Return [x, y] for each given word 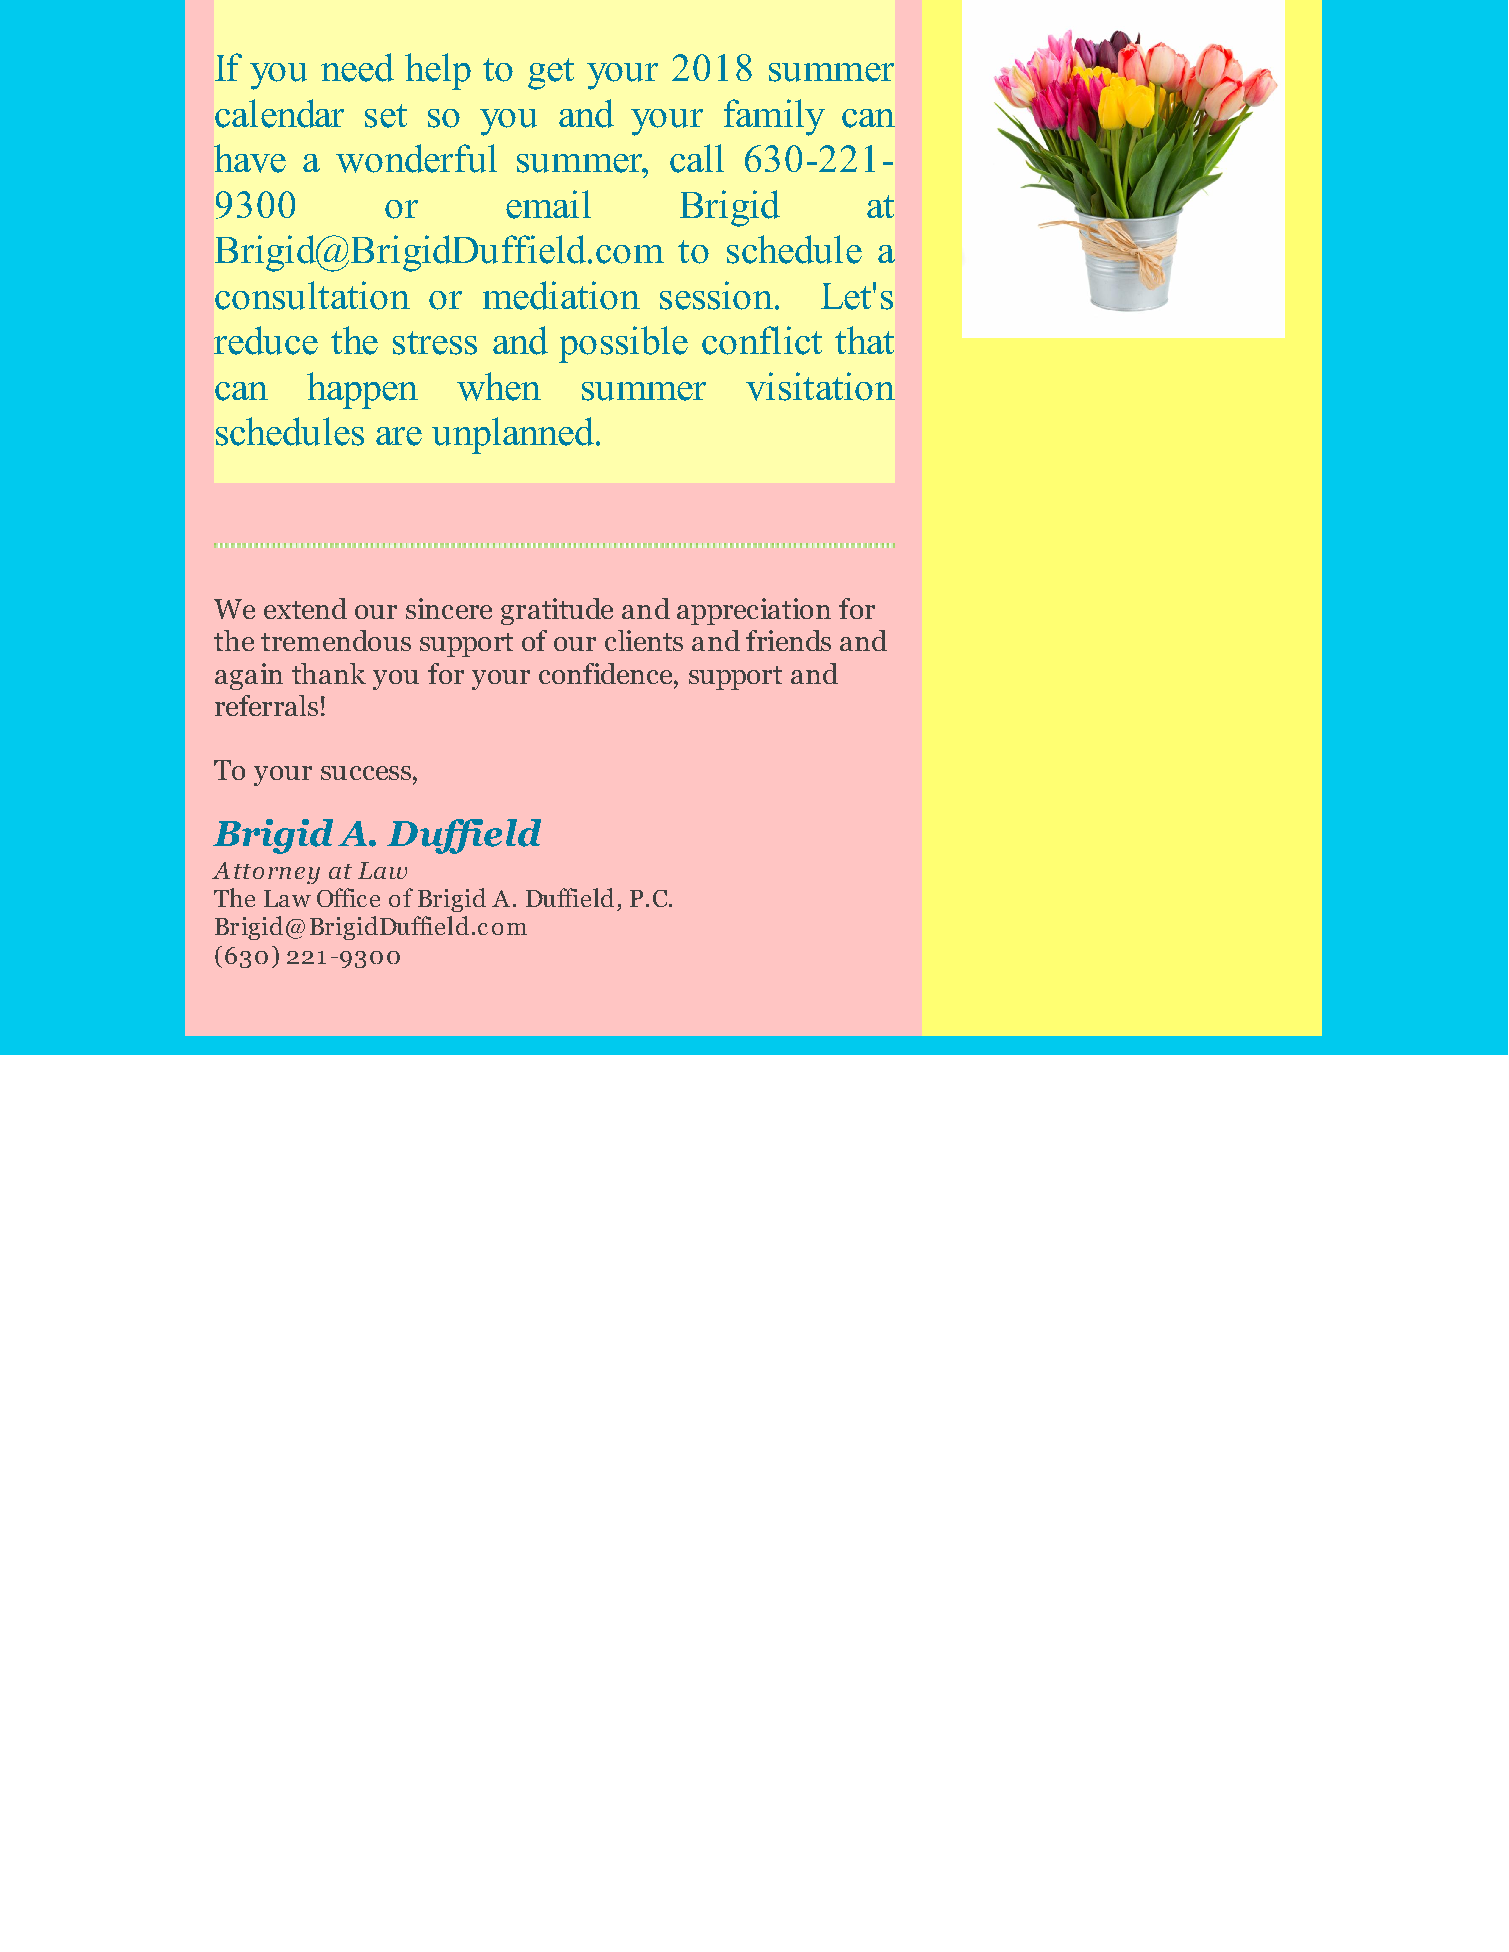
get [551, 74]
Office [348, 897]
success [366, 773]
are [399, 436]
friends [788, 640]
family [774, 117]
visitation [820, 386]
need [357, 67]
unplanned [513, 435]
